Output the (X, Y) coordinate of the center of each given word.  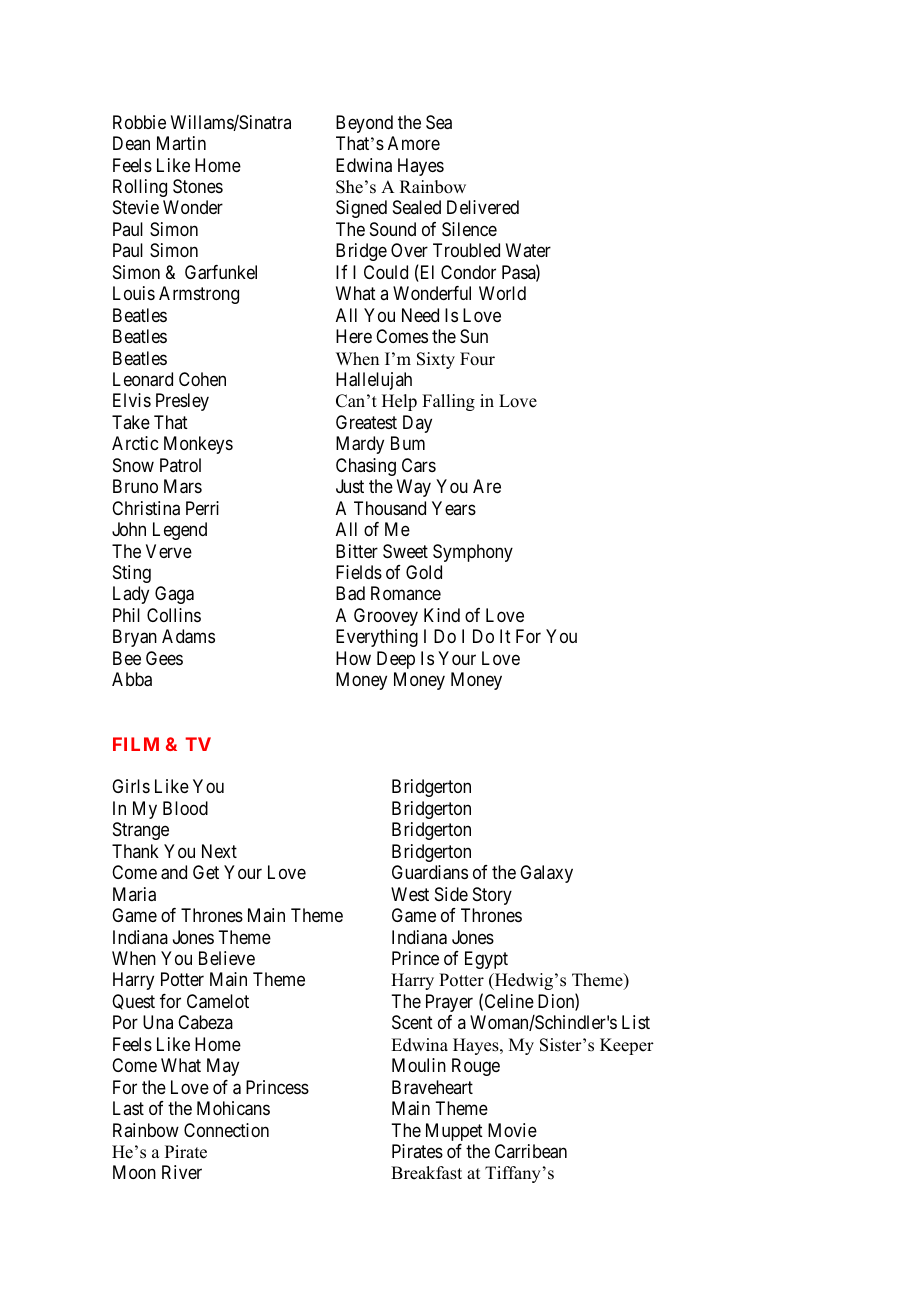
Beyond (364, 124)
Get (206, 872)
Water (528, 250)
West (410, 894)
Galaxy (546, 874)
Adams (188, 636)
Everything (377, 638)
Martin (181, 143)
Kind (442, 615)
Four (477, 359)
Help (399, 402)
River (182, 1172)
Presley (182, 402)
